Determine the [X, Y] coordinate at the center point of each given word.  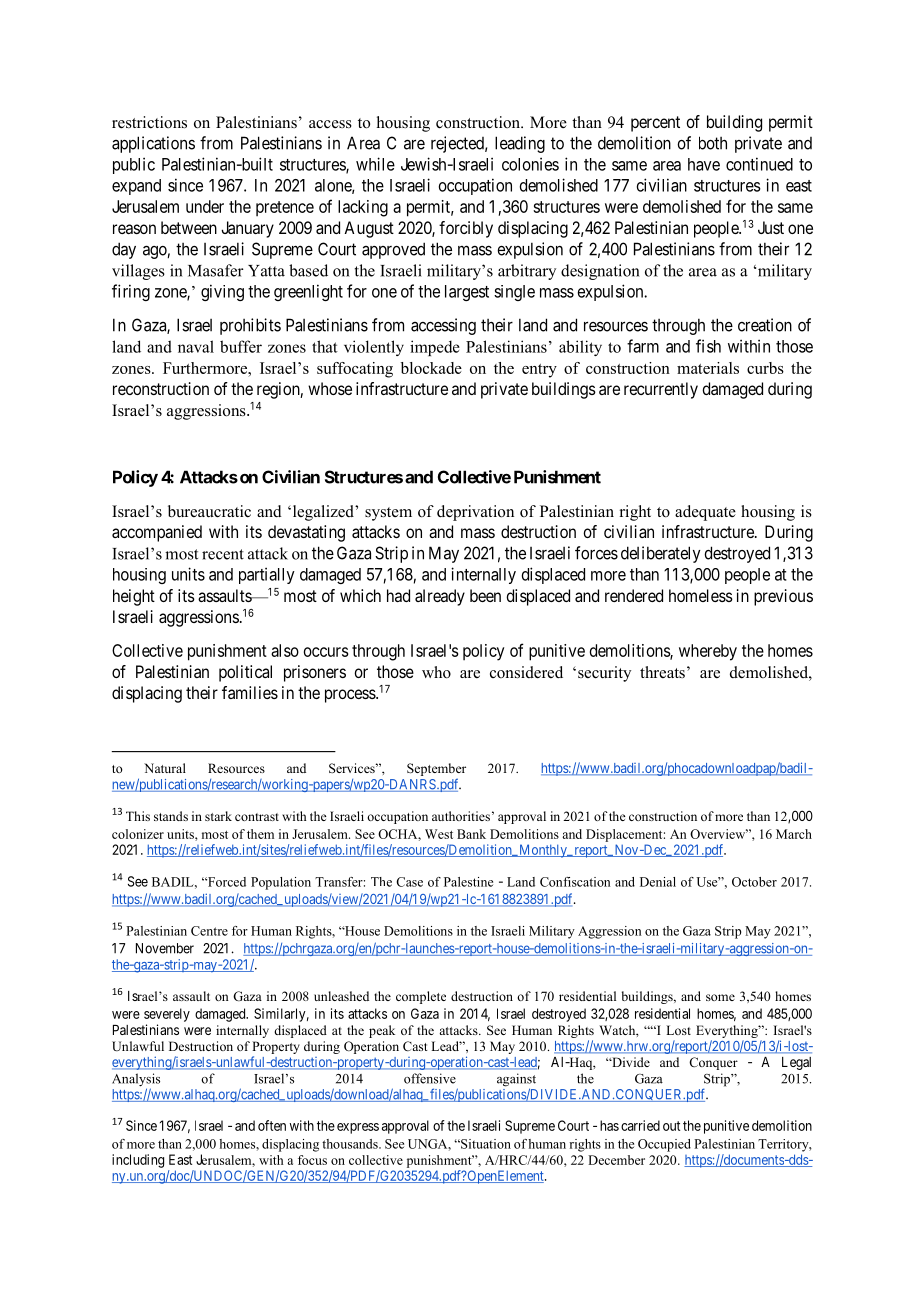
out [671, 1126]
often [272, 1125]
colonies [530, 164]
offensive [430, 1078]
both [713, 143]
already [440, 597]
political [245, 673]
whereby [708, 652]
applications [153, 144]
